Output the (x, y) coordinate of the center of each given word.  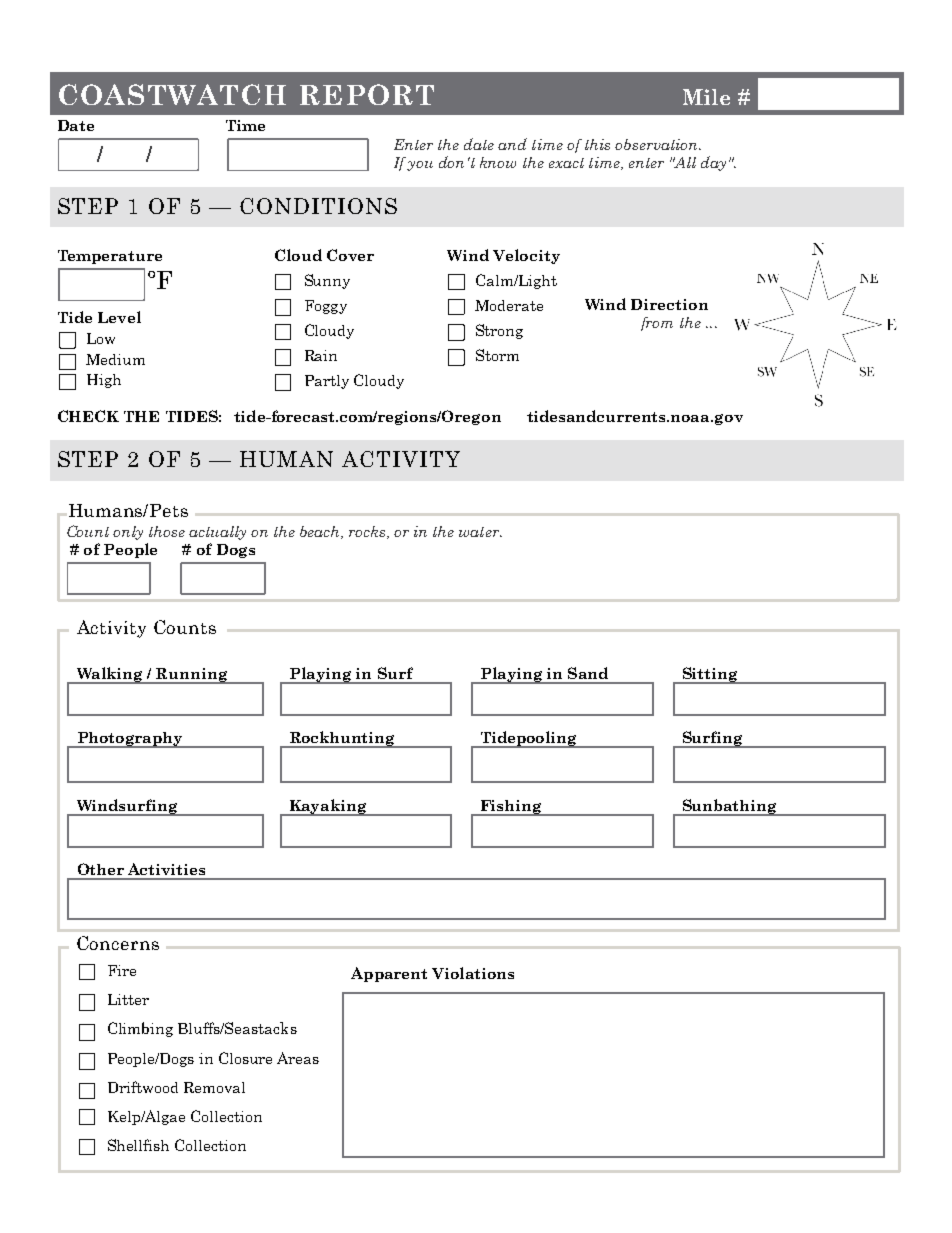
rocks (368, 532)
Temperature (110, 257)
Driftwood (143, 1087)
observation (657, 144)
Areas (298, 1058)
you (420, 166)
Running (192, 676)
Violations (473, 973)
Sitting (710, 675)
